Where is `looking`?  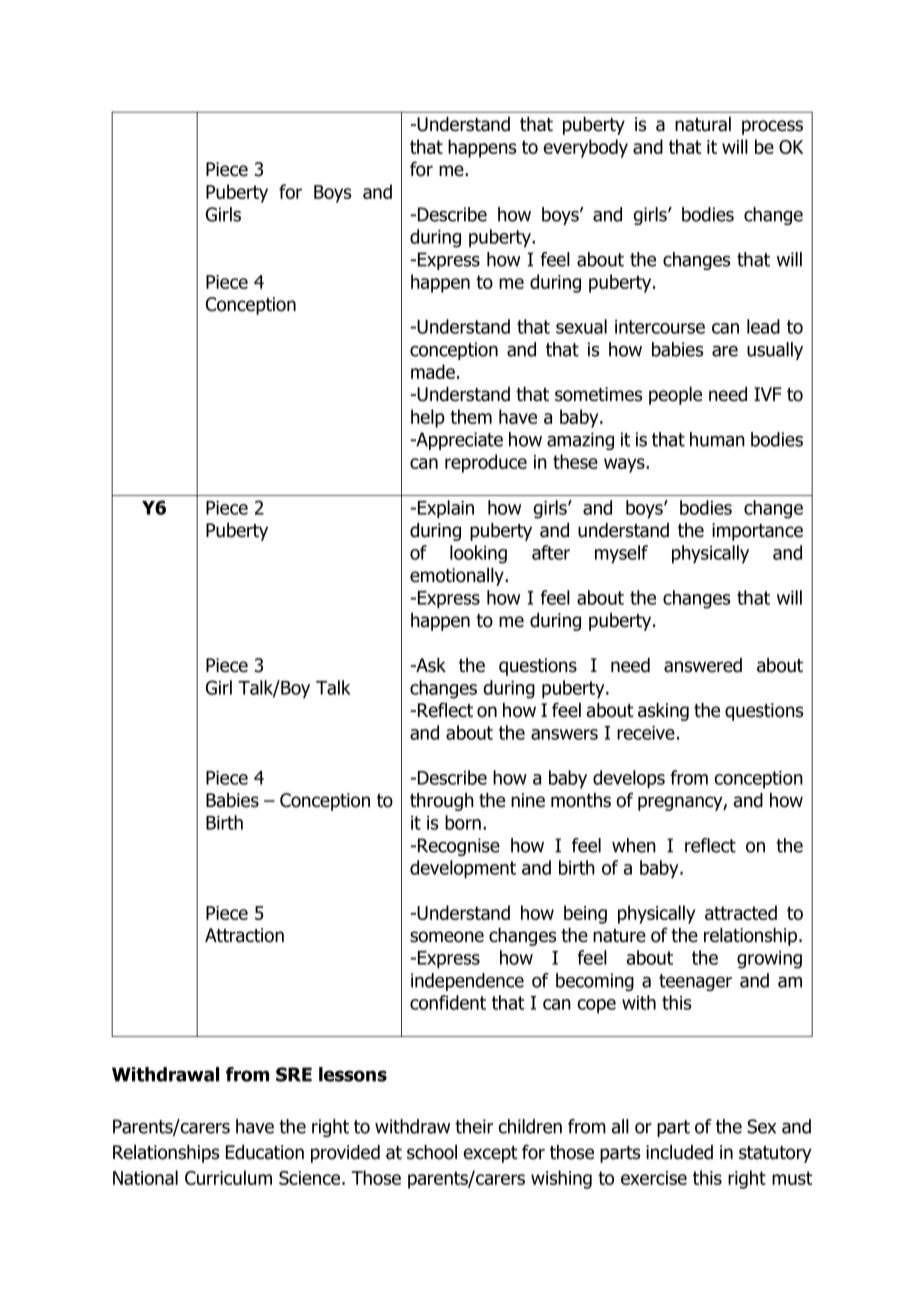
looking is located at coordinates (478, 554).
